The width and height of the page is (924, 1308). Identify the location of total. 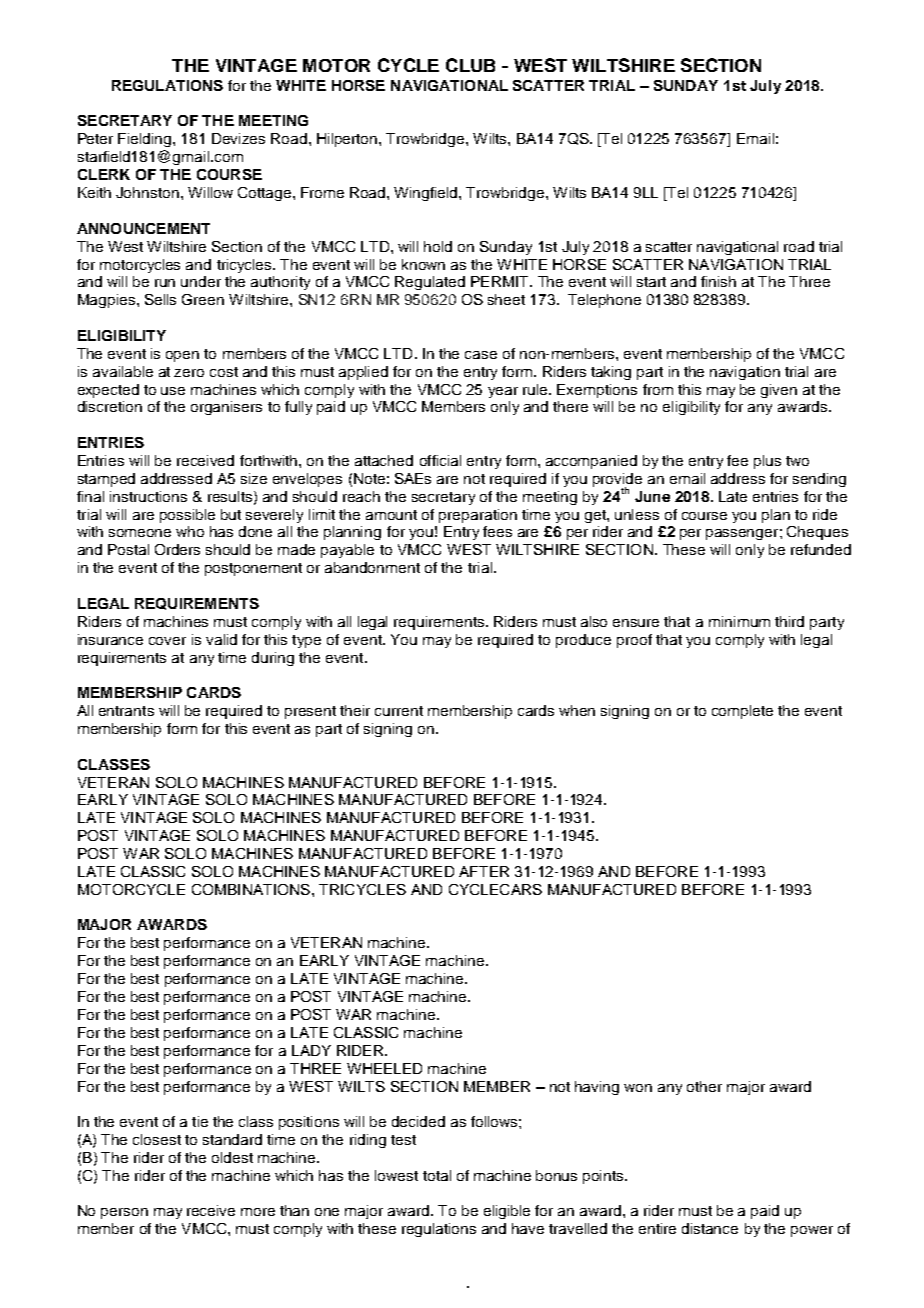
(437, 1175).
